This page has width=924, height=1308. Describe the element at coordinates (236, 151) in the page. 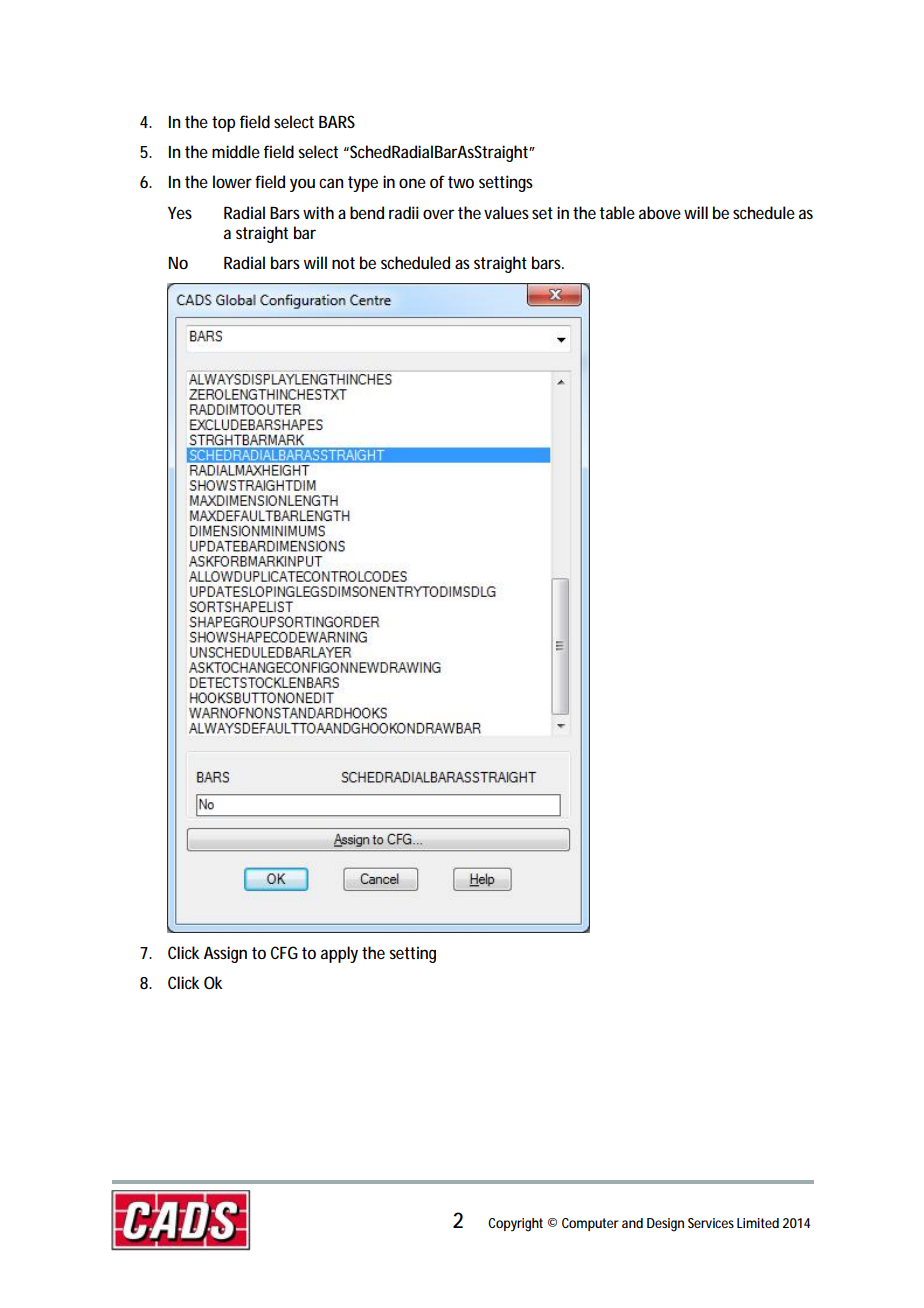

I see `middle` at that location.
